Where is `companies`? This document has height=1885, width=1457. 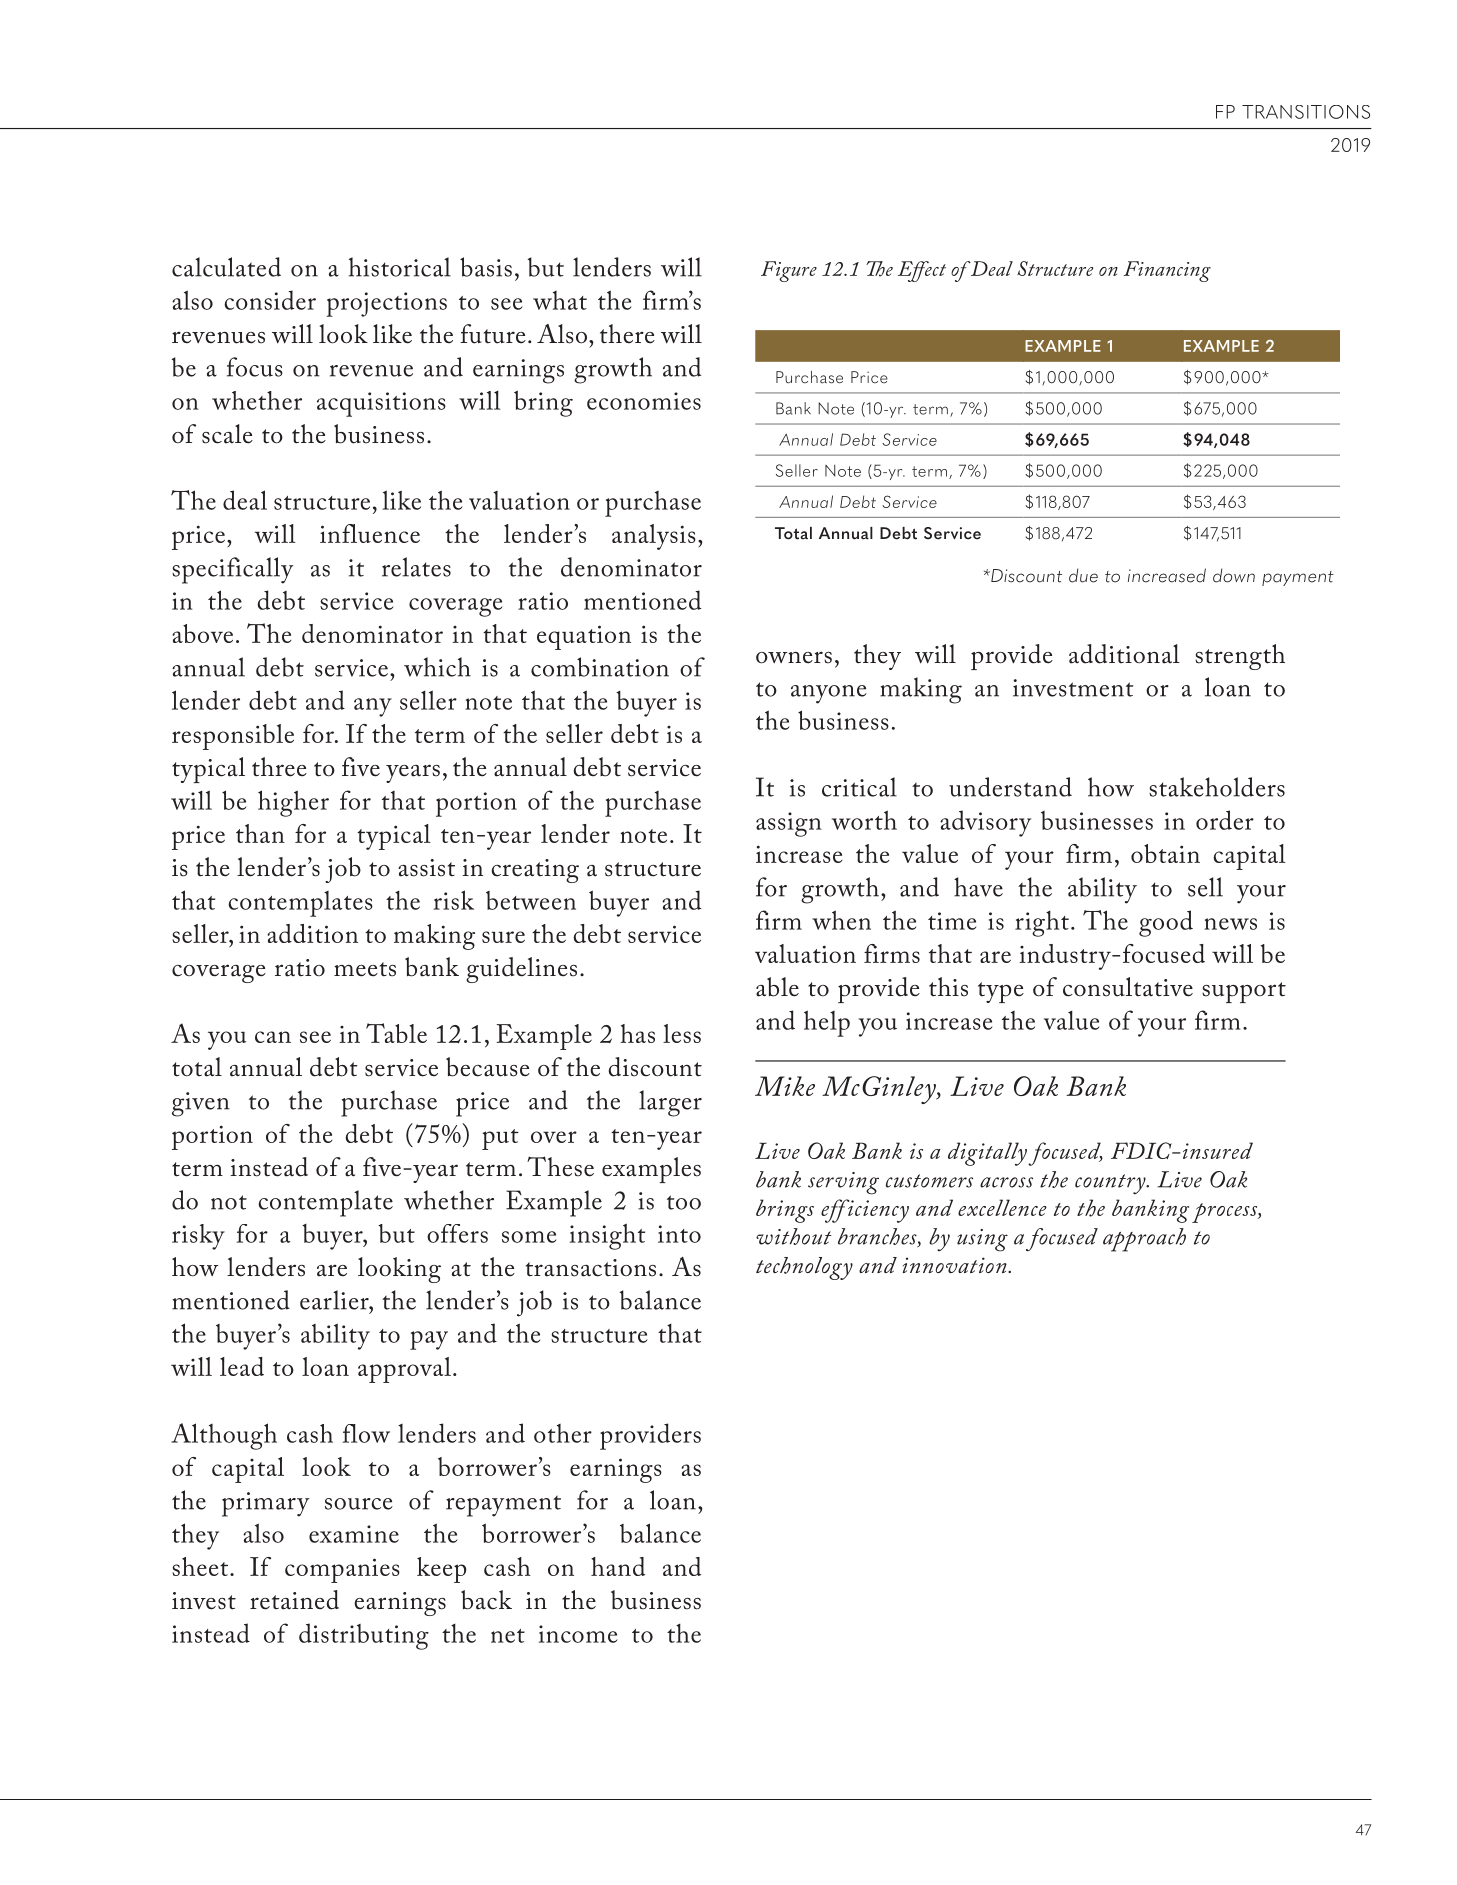 companies is located at coordinates (342, 1570).
